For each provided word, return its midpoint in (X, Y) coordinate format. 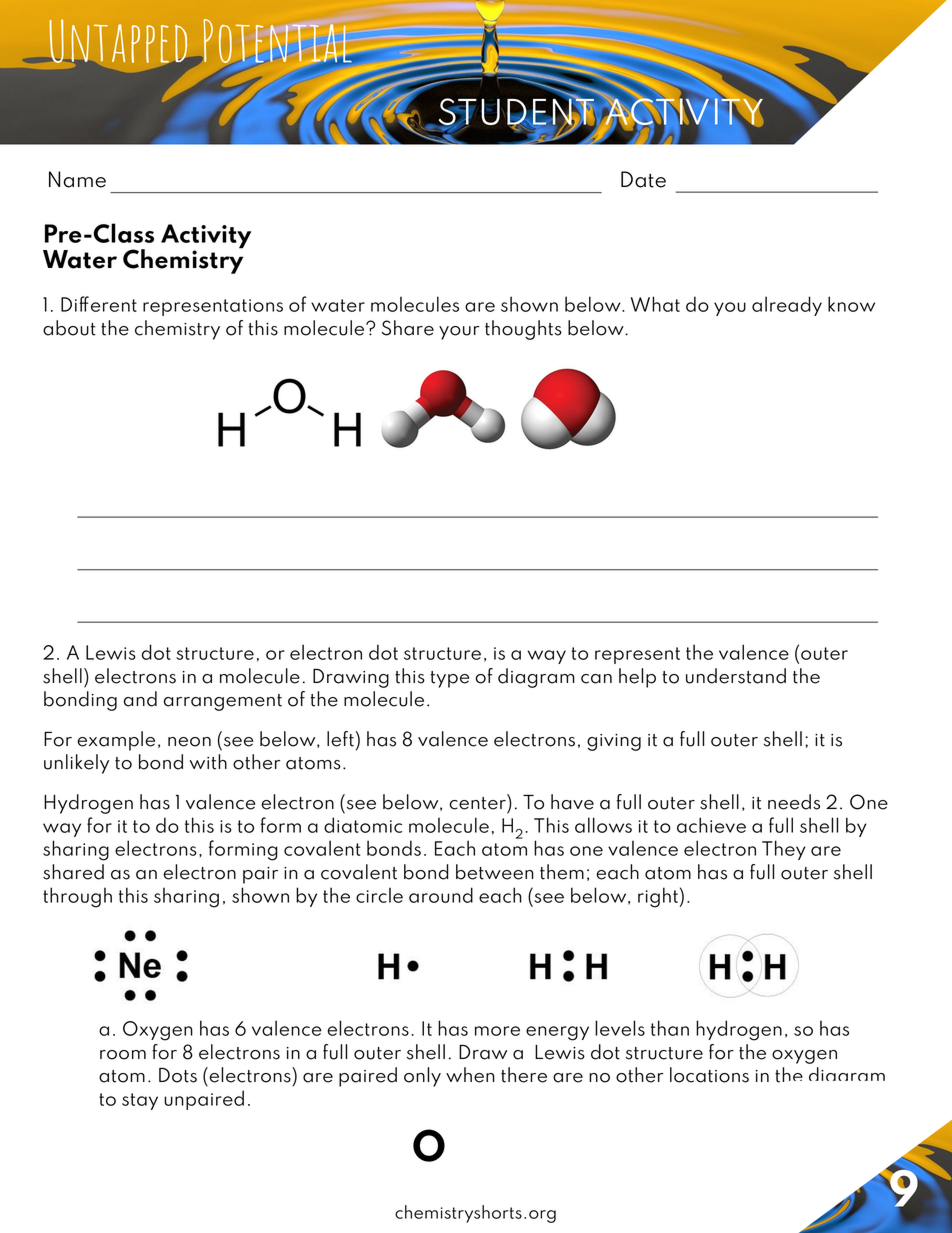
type (449, 679)
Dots (178, 1075)
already (787, 306)
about (69, 328)
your (459, 333)
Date (643, 179)
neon (189, 742)
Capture (292, 42)
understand (736, 676)
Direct (100, 42)
